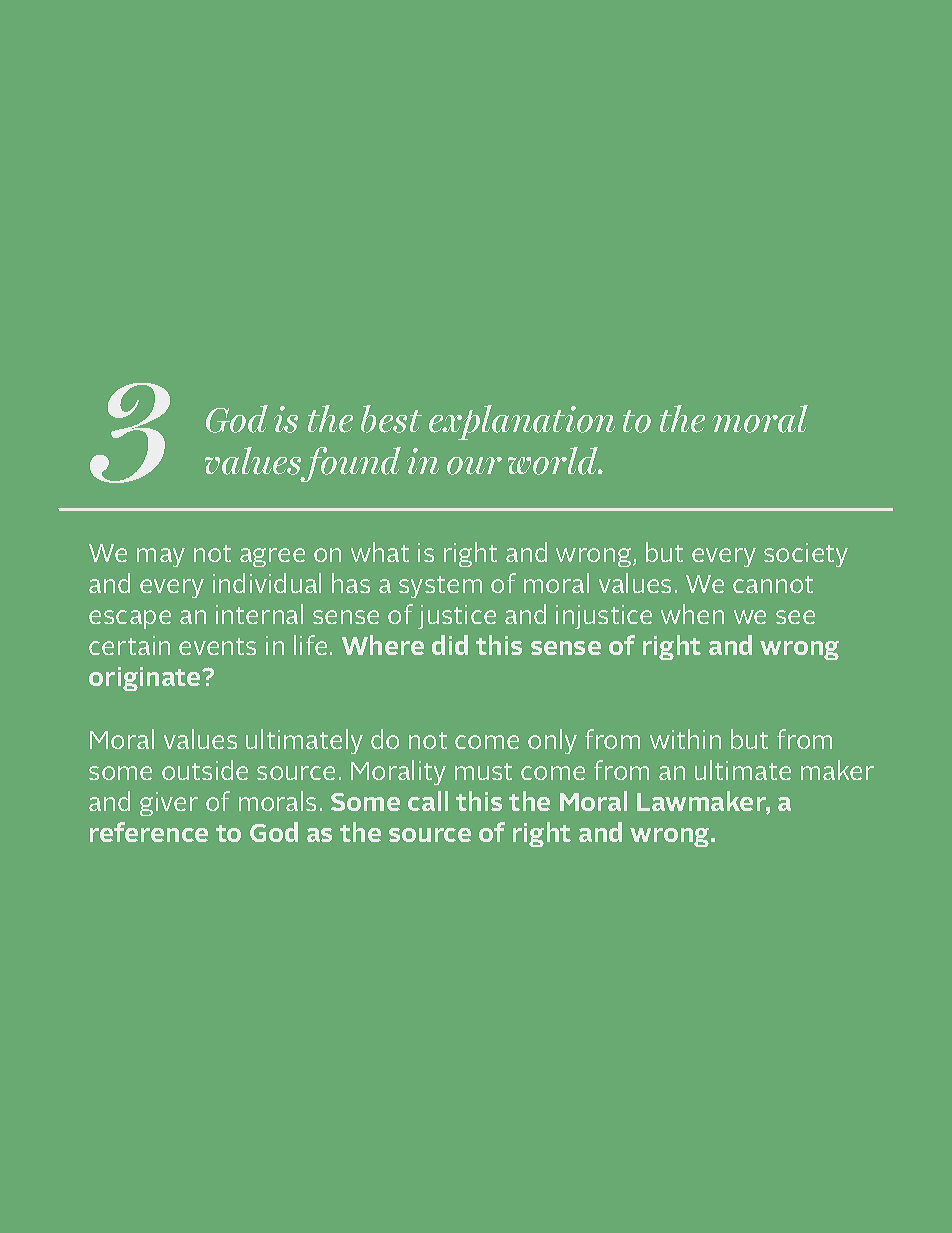  What do you see at coordinates (391, 419) in the document?
I see `best` at bounding box center [391, 419].
